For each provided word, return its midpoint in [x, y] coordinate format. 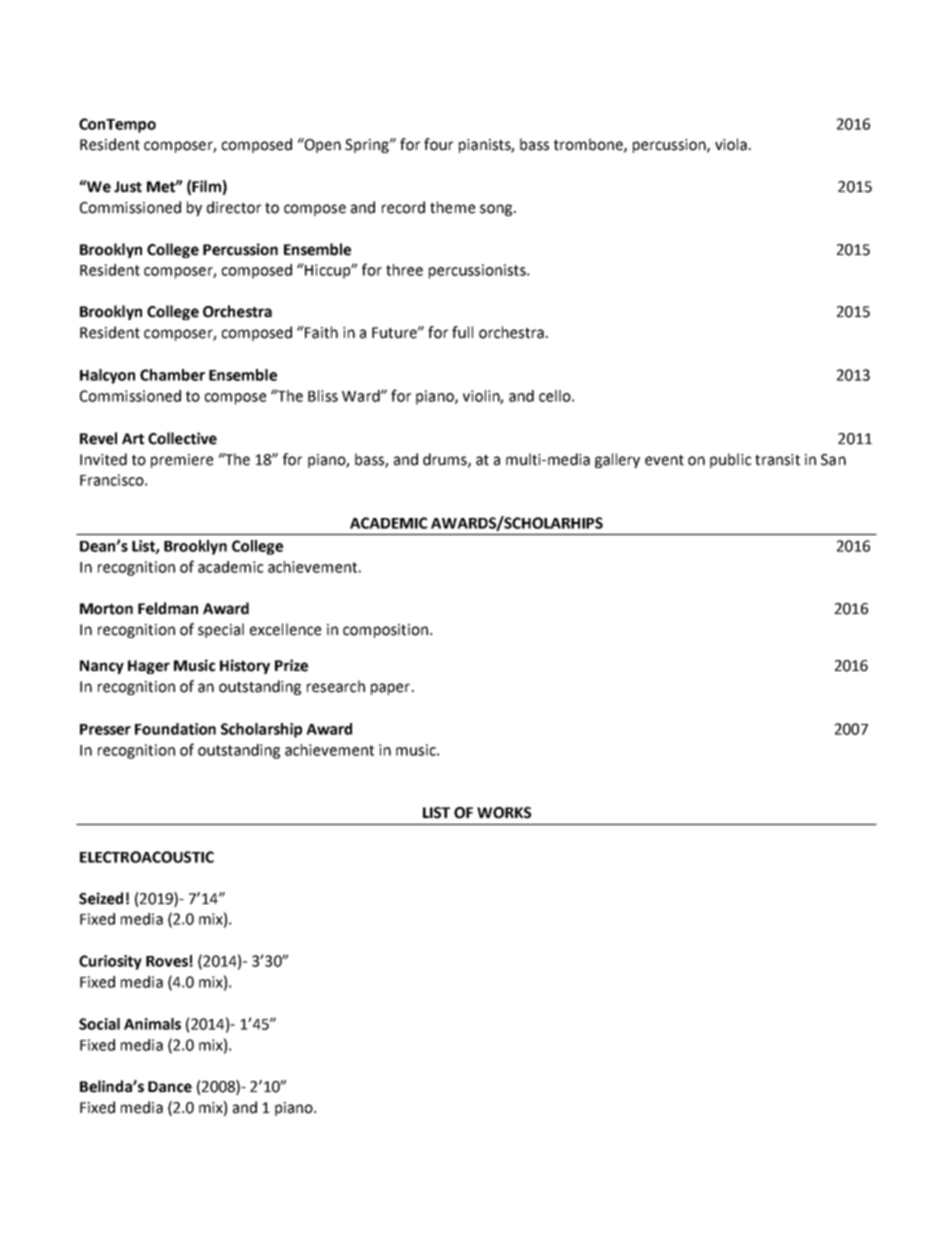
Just [128, 187]
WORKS [504, 813]
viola [731, 144]
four [438, 144]
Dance [170, 1087]
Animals [152, 1024]
